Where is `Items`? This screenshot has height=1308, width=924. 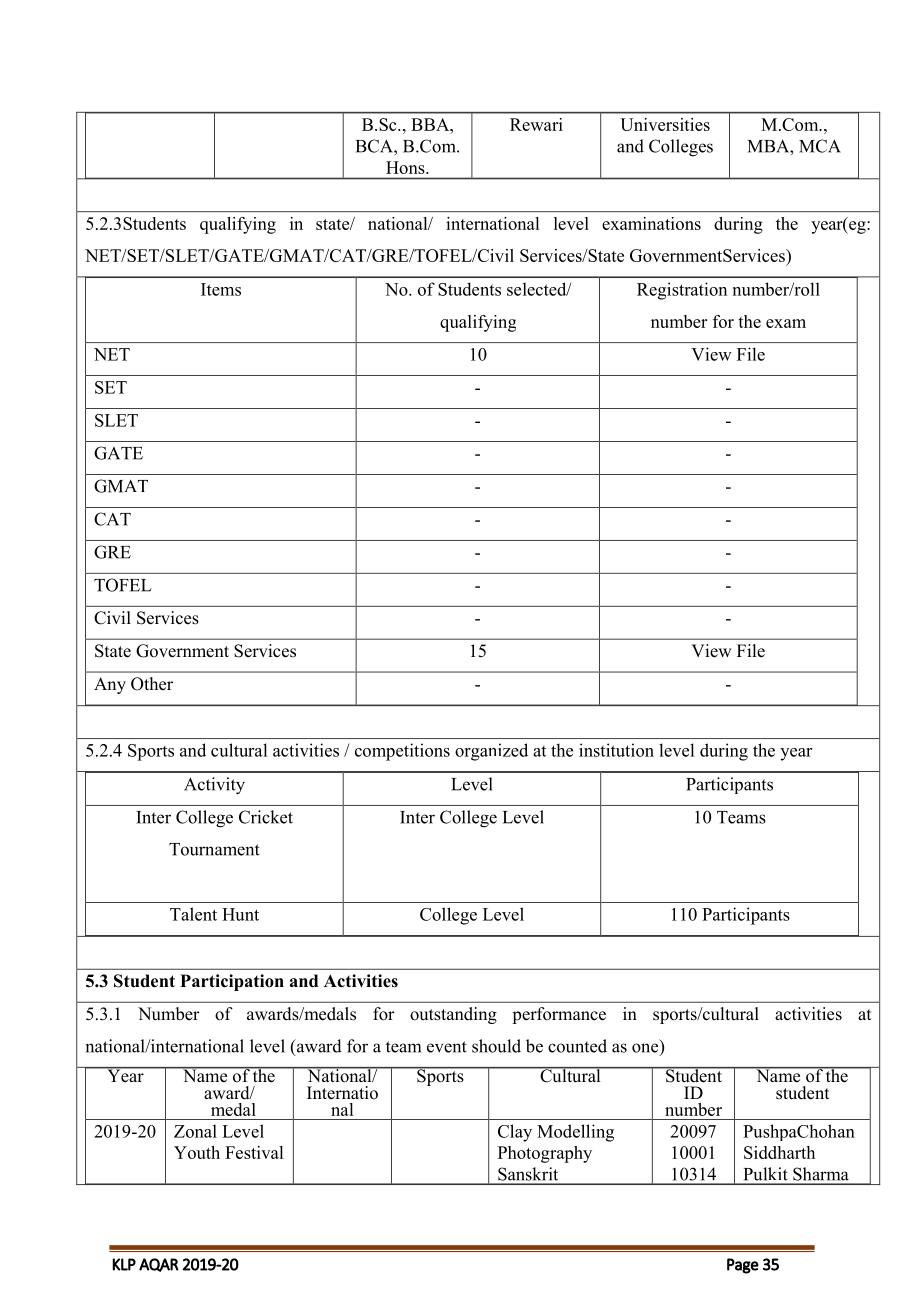 Items is located at coordinates (221, 289).
